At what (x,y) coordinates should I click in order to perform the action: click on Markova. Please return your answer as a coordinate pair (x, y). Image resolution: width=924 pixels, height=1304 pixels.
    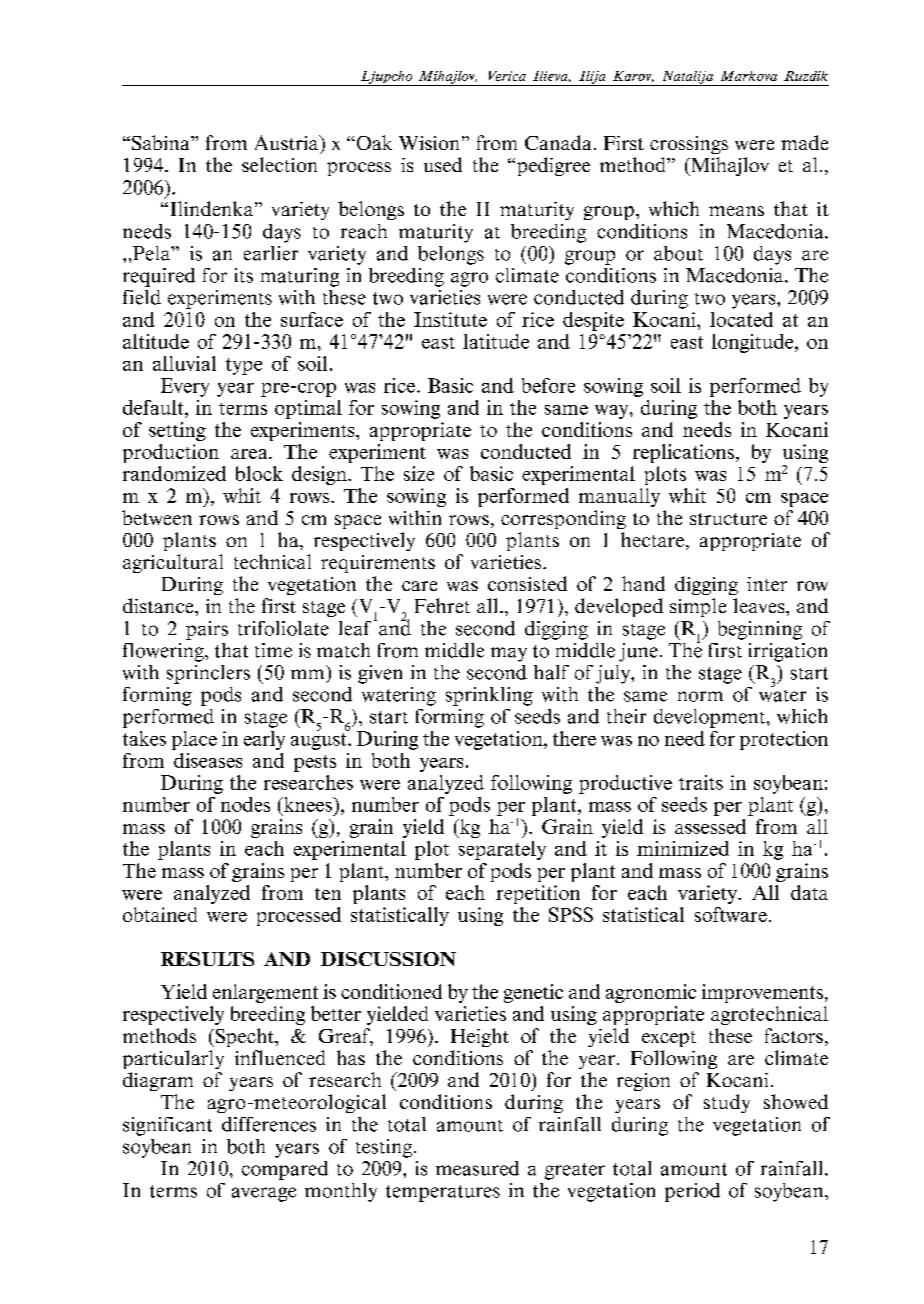
    Looking at the image, I should click on (749, 76).
